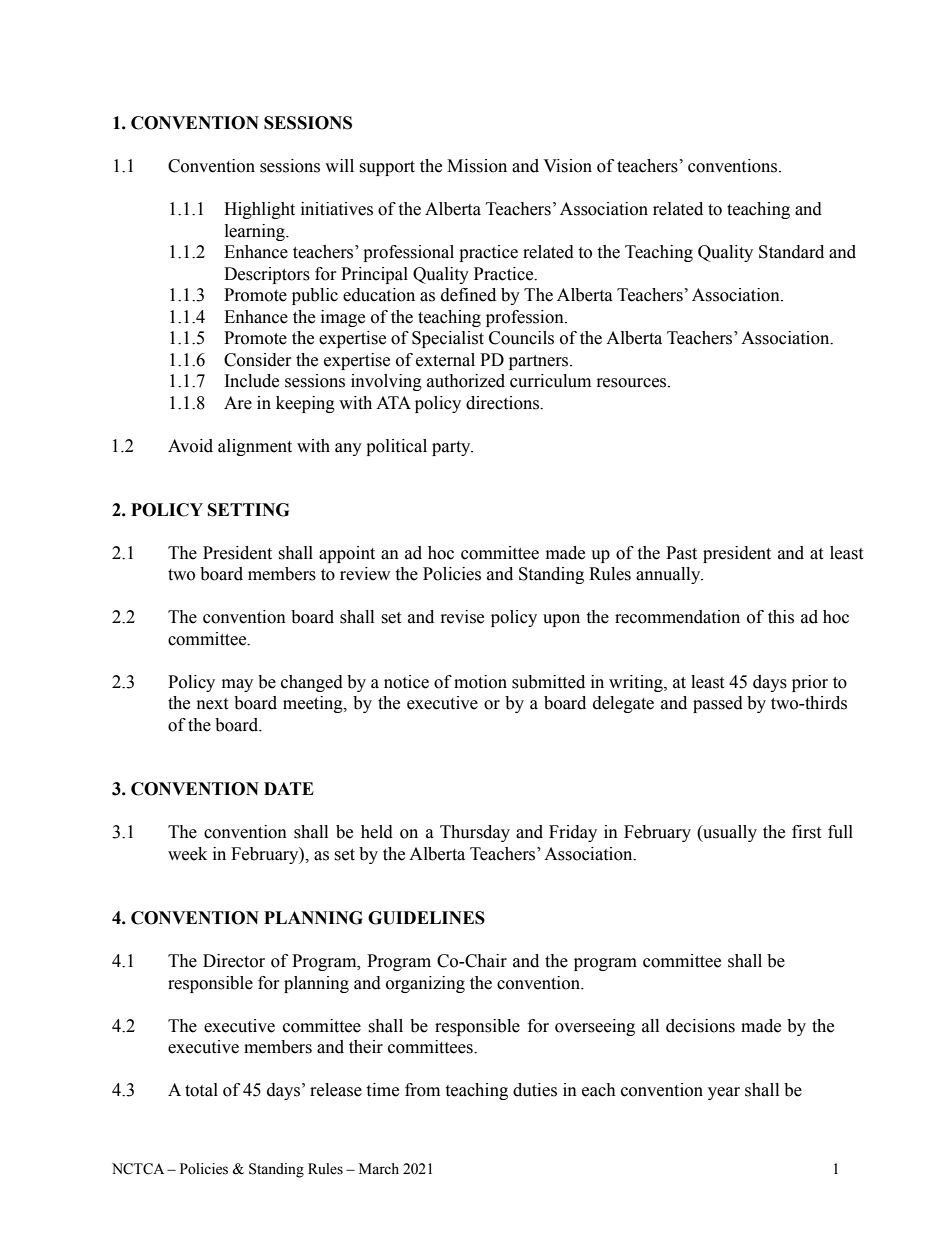 The width and height of the page is (952, 1233). What do you see at coordinates (237, 685) in the page?
I see `may` at bounding box center [237, 685].
